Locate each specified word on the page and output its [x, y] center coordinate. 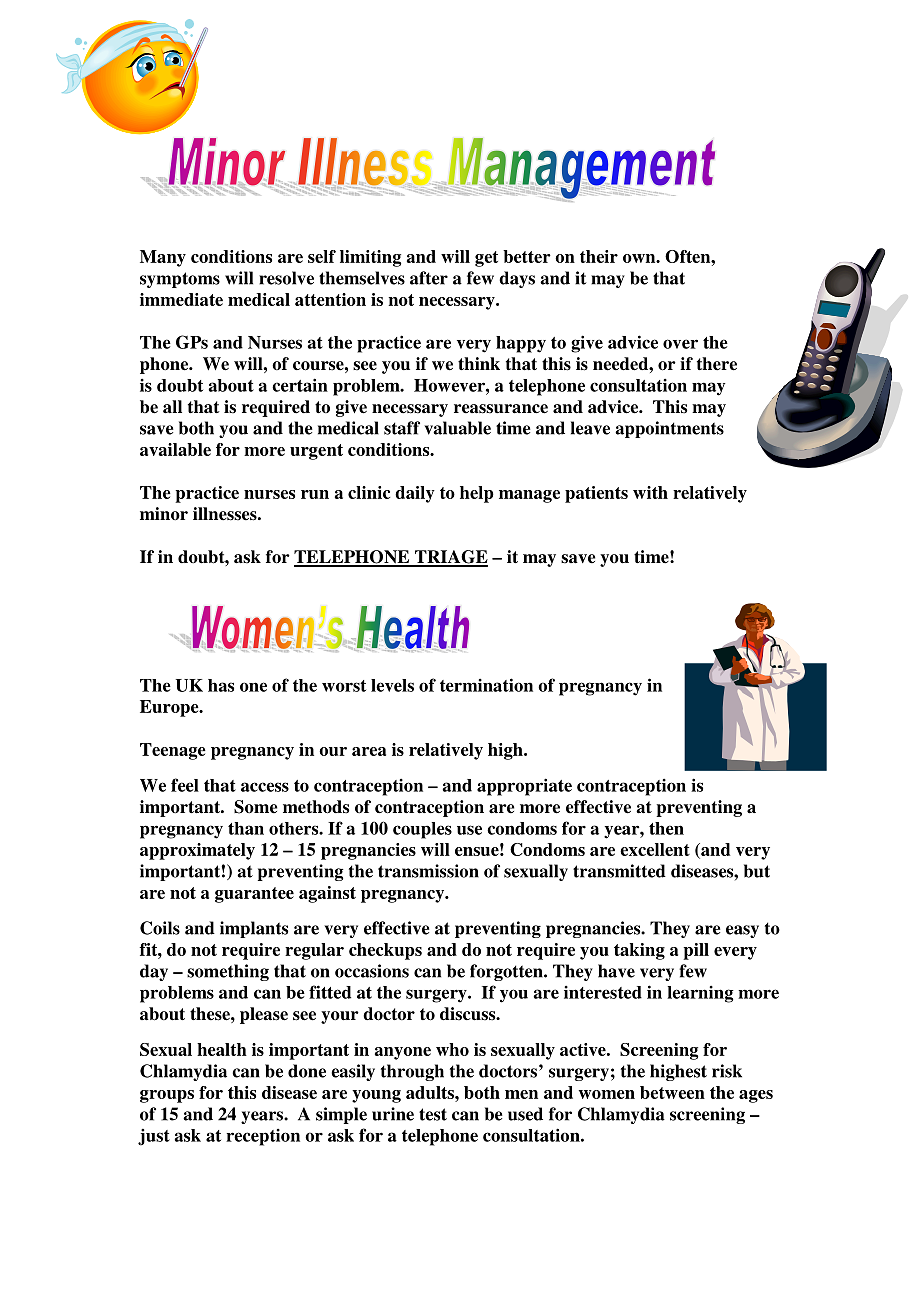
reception [263, 1137]
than [246, 828]
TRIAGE [450, 558]
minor [164, 514]
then [666, 828]
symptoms [180, 280]
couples [422, 830]
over [680, 344]
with [650, 492]
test [433, 1114]
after [429, 278]
